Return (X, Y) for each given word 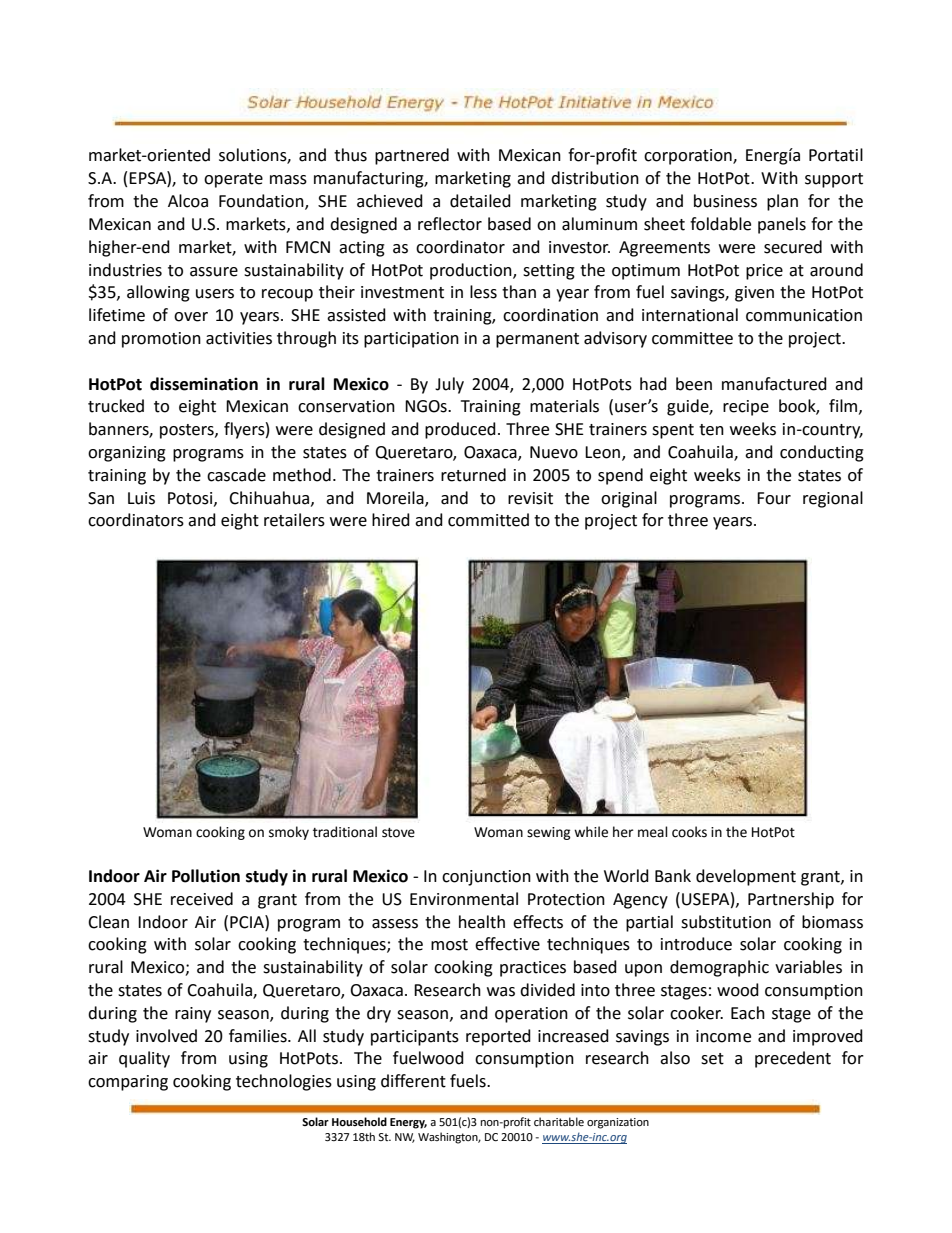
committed (488, 520)
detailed (480, 201)
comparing (128, 1083)
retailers (294, 520)
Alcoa (188, 201)
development (746, 877)
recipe (746, 408)
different (413, 1081)
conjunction (486, 878)
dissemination (204, 384)
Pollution (206, 876)
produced (460, 430)
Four (774, 498)
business (725, 201)
